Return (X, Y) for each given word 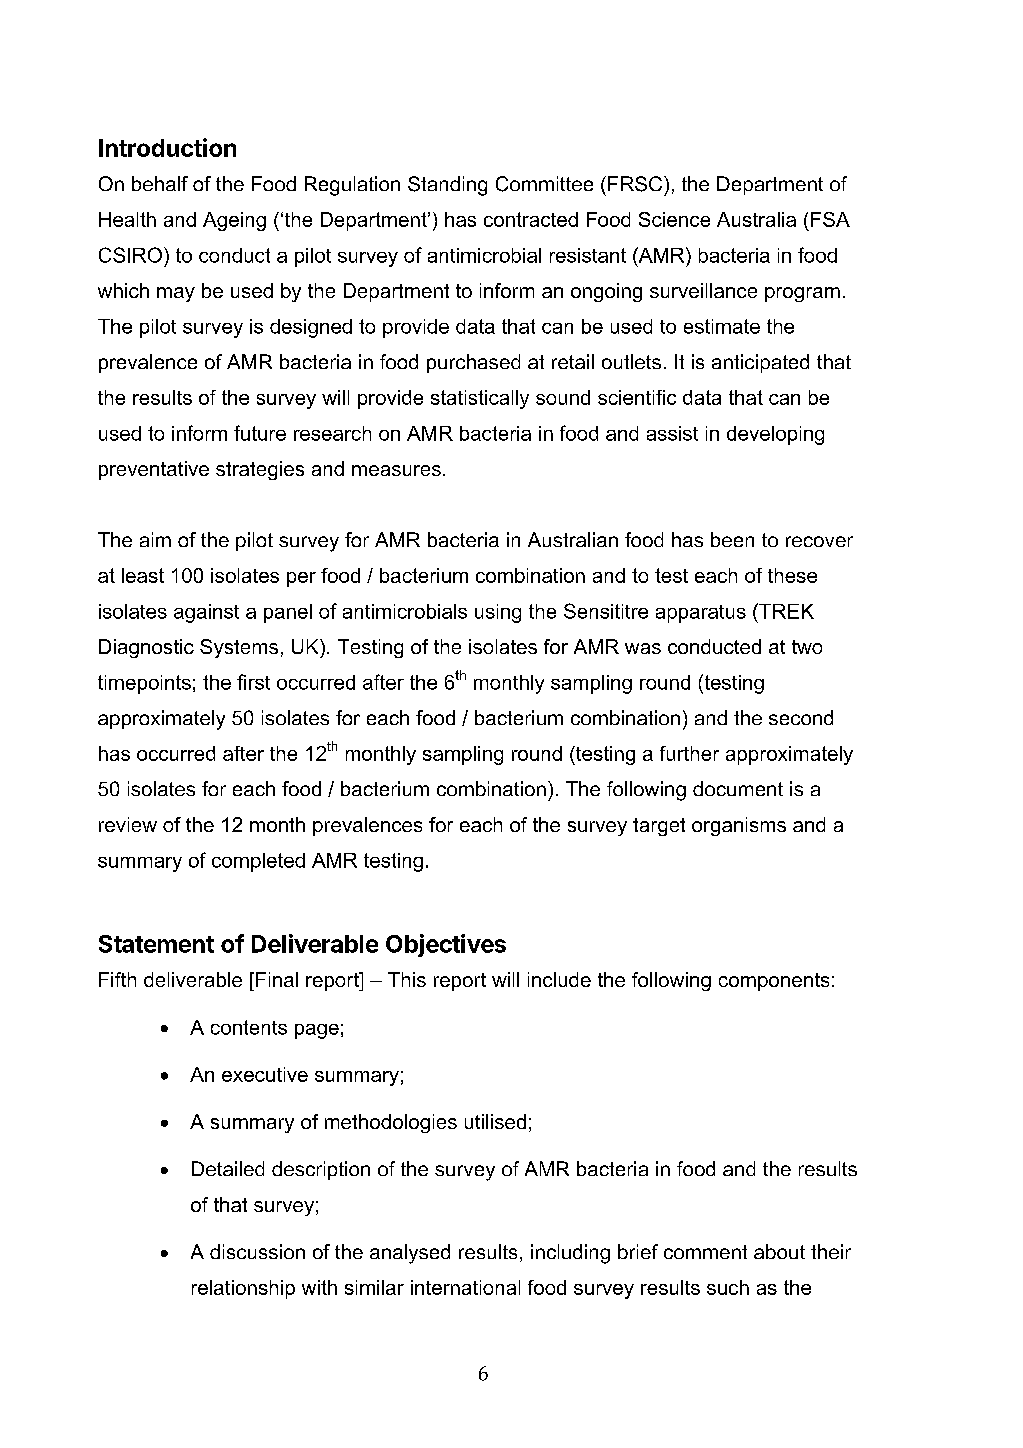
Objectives (446, 945)
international (465, 1287)
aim (155, 539)
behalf (160, 183)
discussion (257, 1251)
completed (258, 862)
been (732, 539)
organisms (739, 826)
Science (674, 219)
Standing (447, 186)
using (498, 613)
